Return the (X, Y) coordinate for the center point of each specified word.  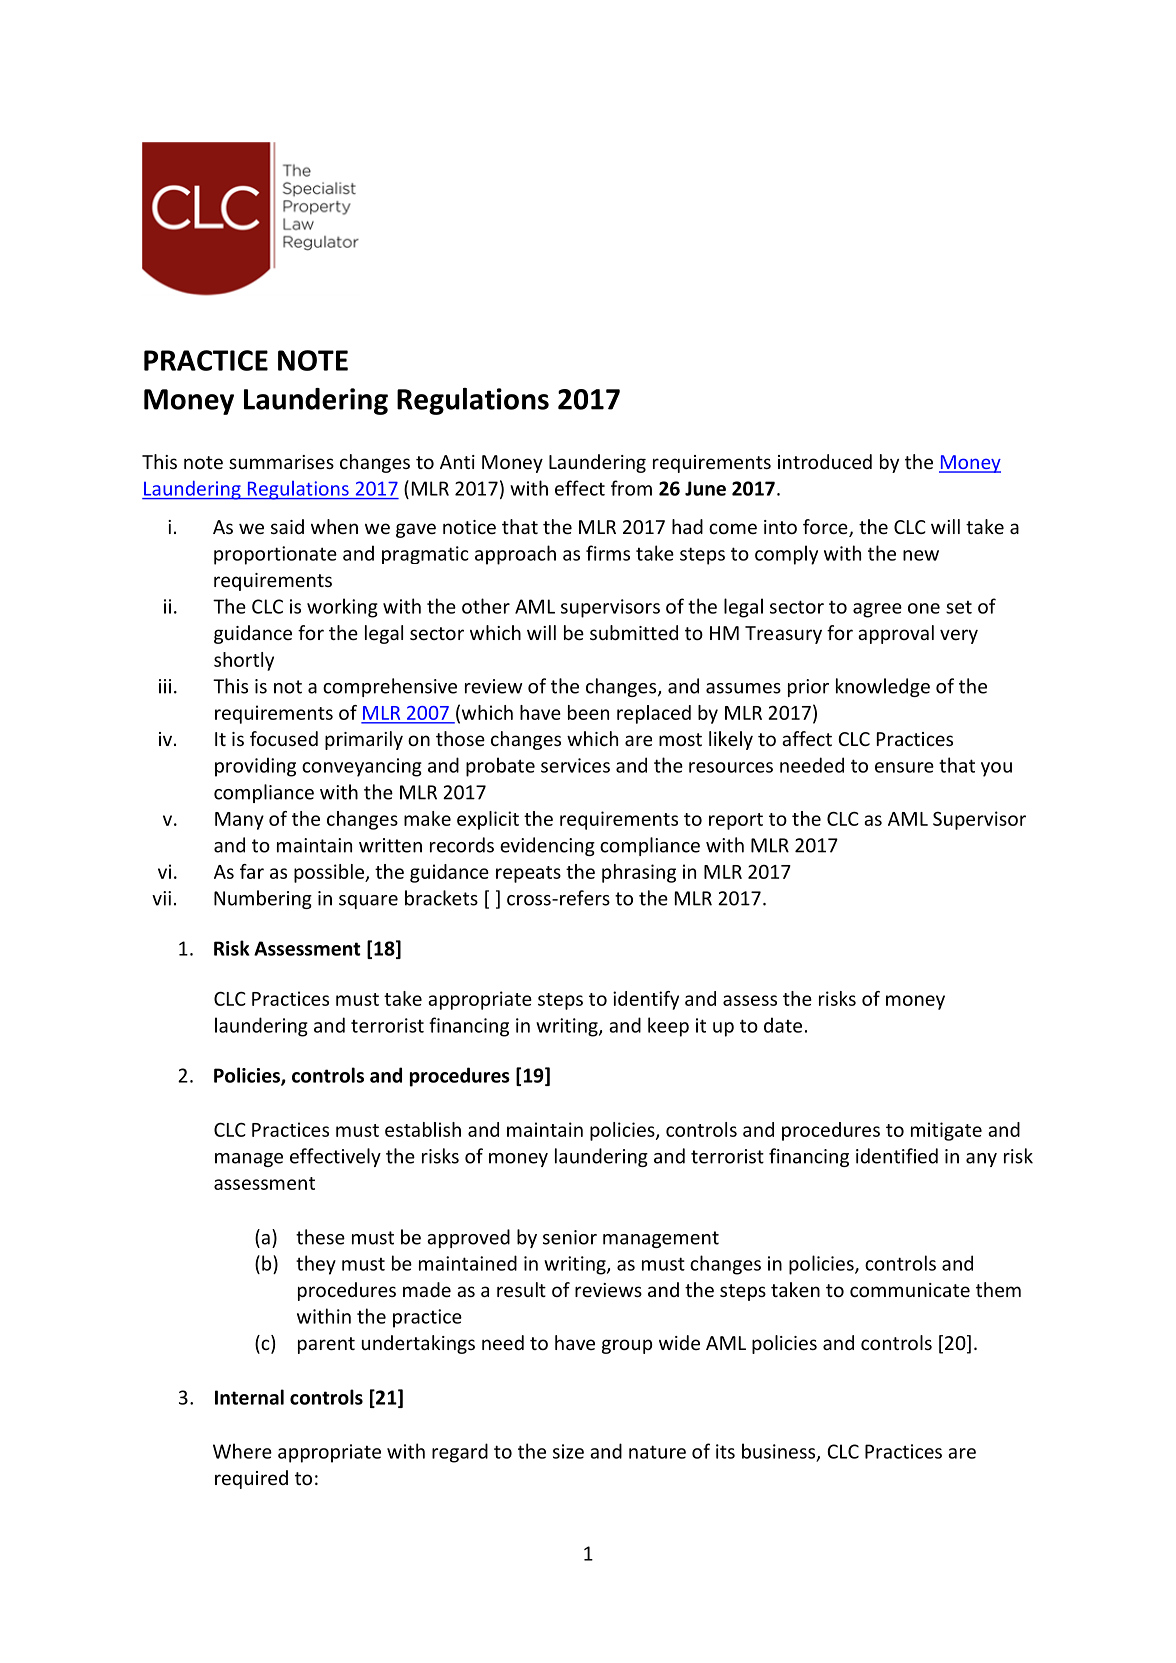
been (588, 712)
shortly (244, 661)
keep (668, 1027)
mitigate (946, 1131)
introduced (825, 461)
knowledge (883, 687)
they (316, 1265)
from (631, 488)
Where (242, 1451)
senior (570, 1237)
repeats (528, 874)
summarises (281, 462)
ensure (904, 767)
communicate (910, 1290)
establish (423, 1129)
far (252, 871)
